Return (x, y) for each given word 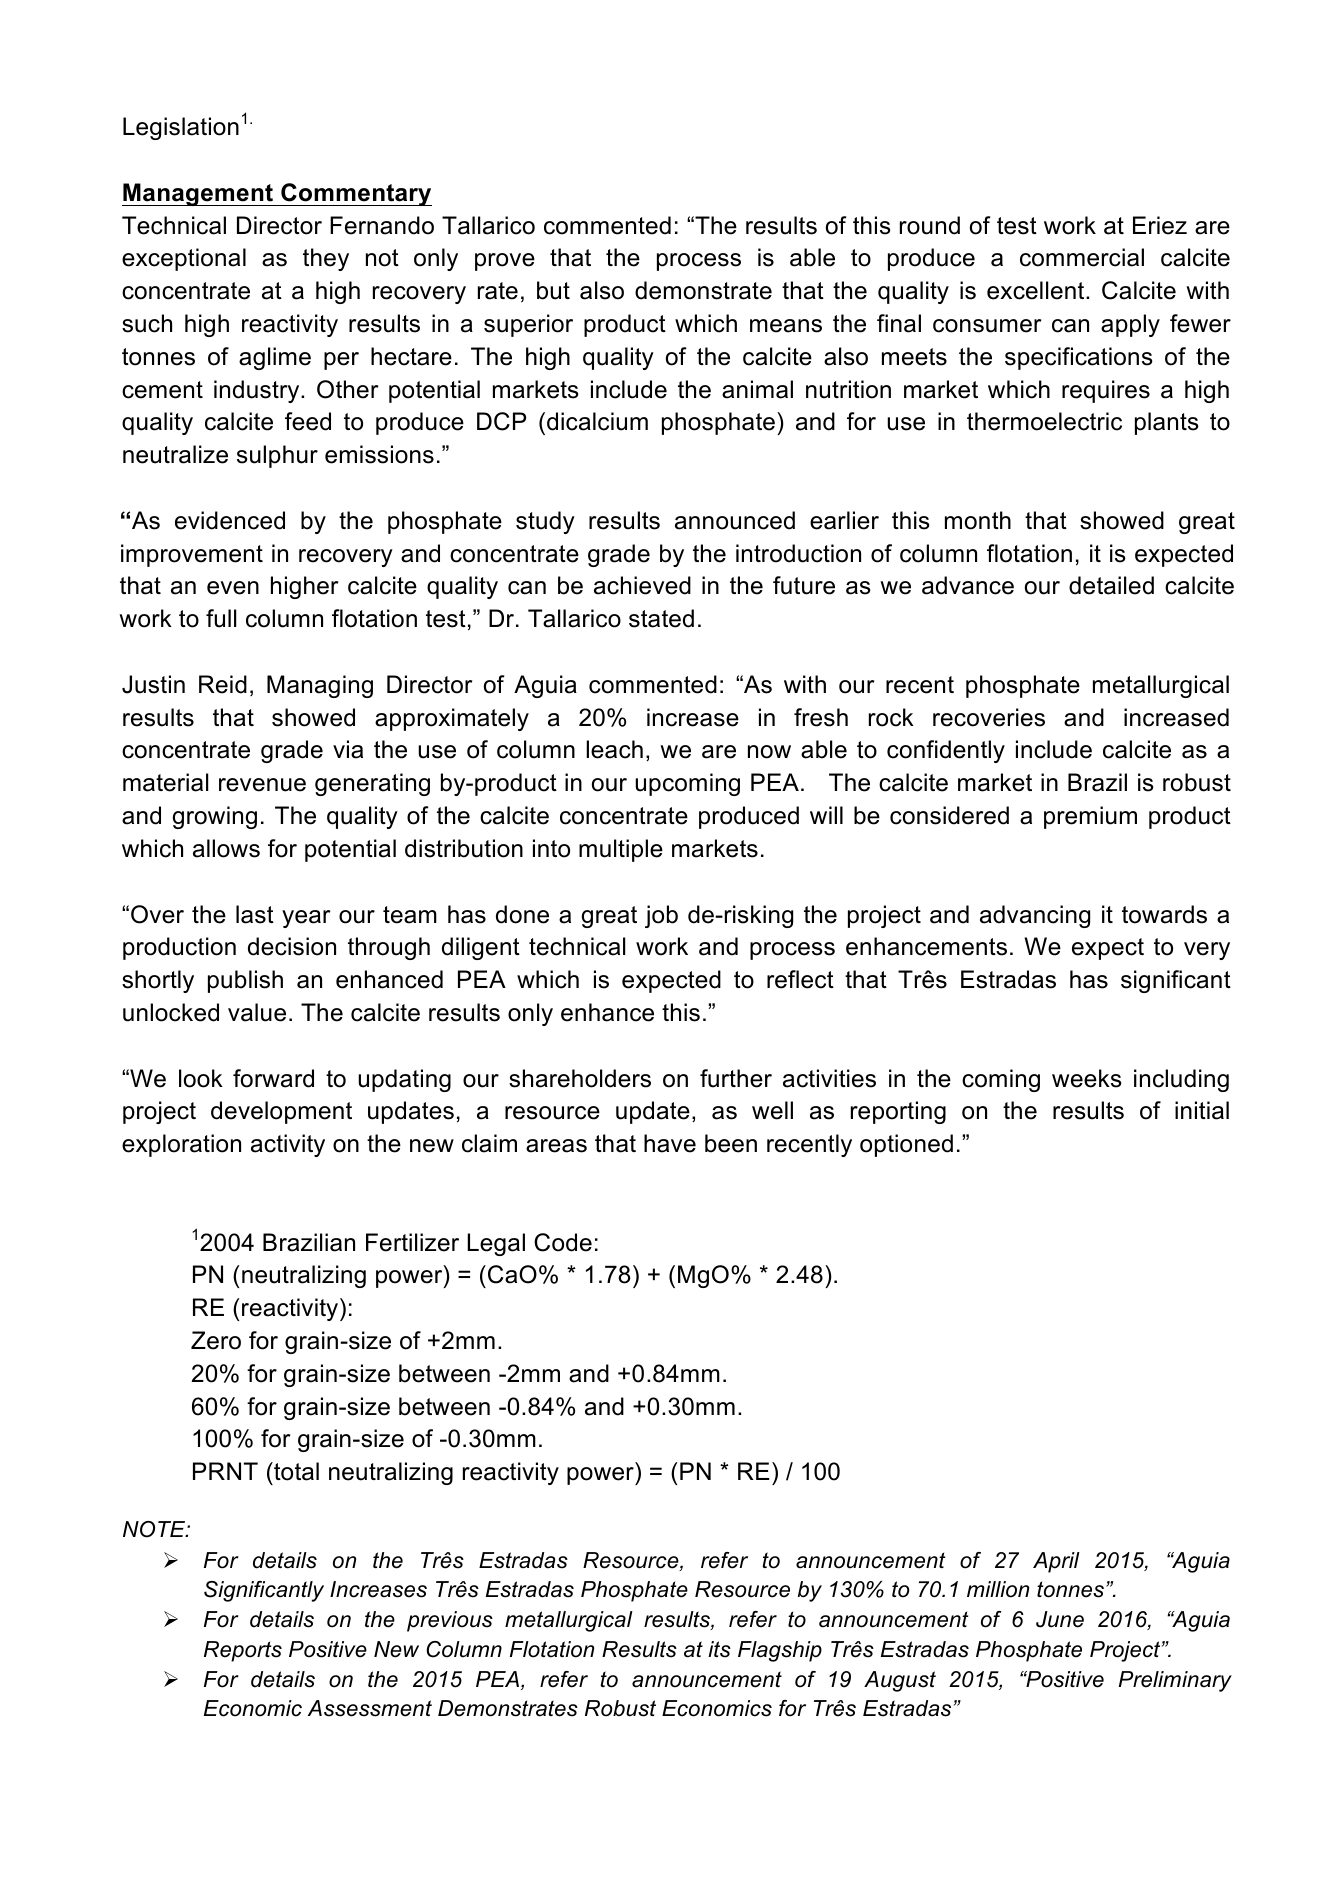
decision (292, 946)
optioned (906, 1145)
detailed (1111, 585)
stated (661, 618)
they (326, 259)
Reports (243, 1651)
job (661, 916)
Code (563, 1242)
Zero (216, 1340)
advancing (1035, 916)
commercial (1082, 257)
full (221, 618)
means (786, 326)
